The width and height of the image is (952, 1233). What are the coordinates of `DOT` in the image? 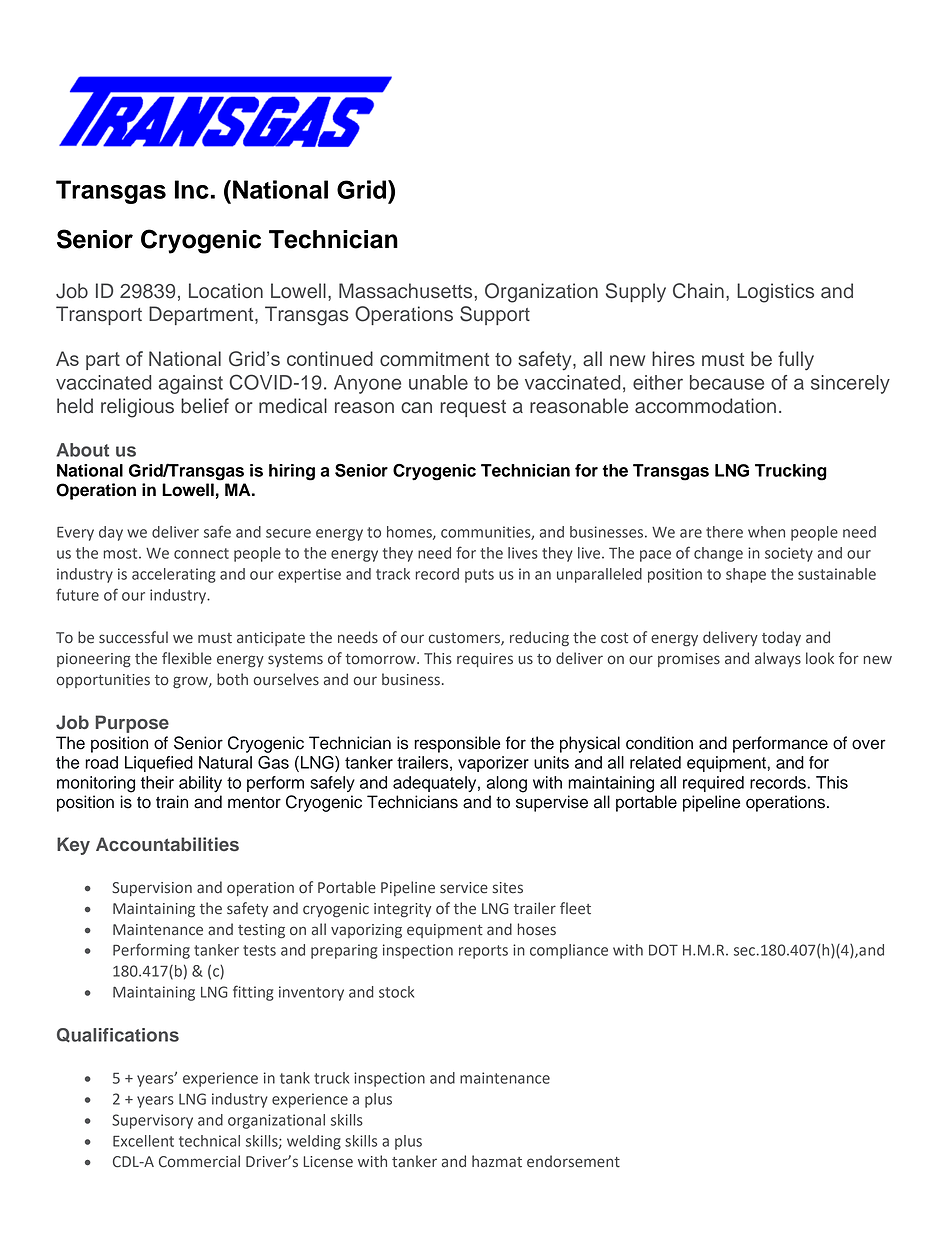 It's located at (663, 950).
